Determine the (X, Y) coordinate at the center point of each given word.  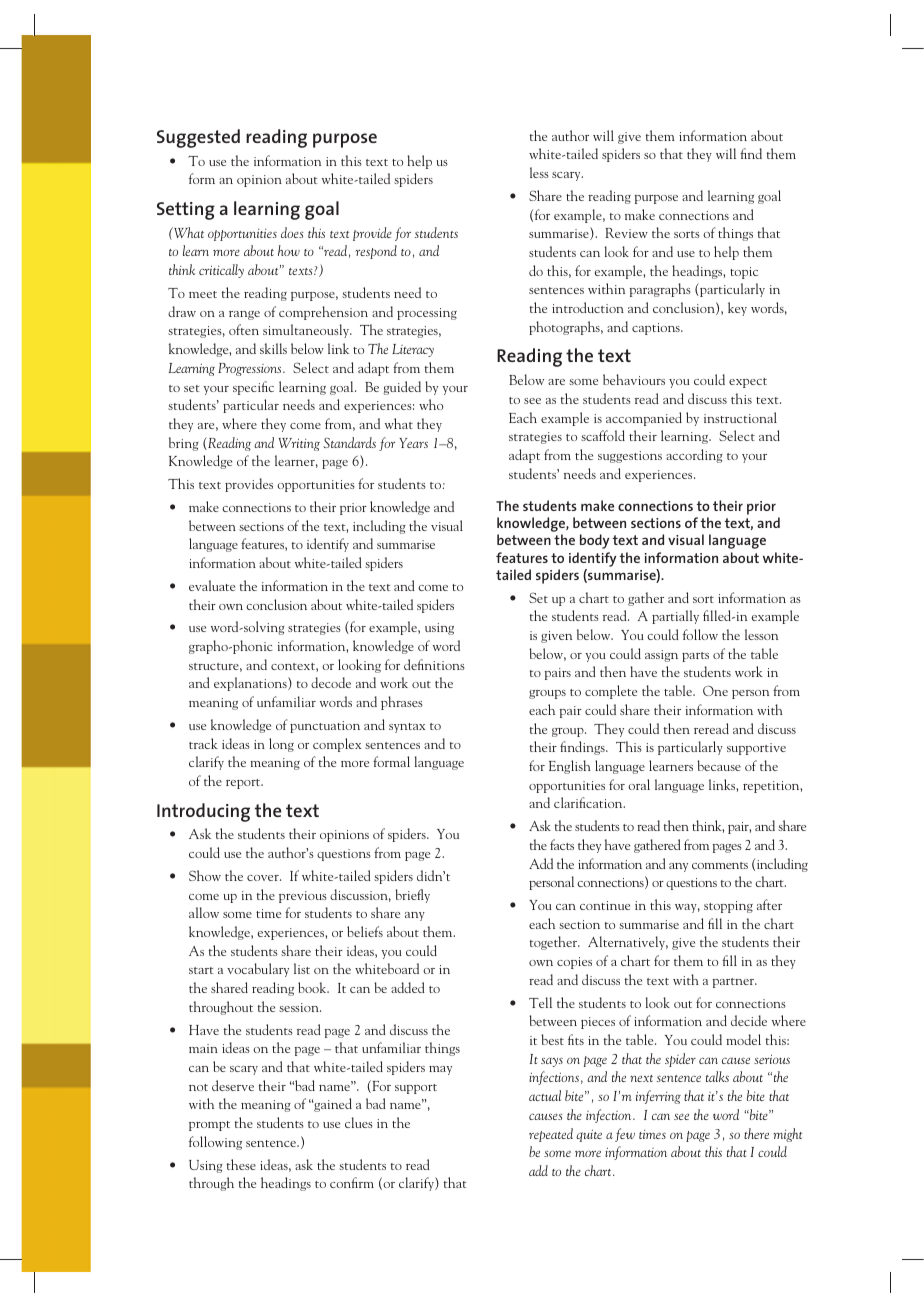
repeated (551, 1135)
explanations (251, 684)
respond (376, 252)
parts (695, 657)
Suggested (198, 138)
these (241, 1164)
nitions (445, 665)
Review (626, 233)
